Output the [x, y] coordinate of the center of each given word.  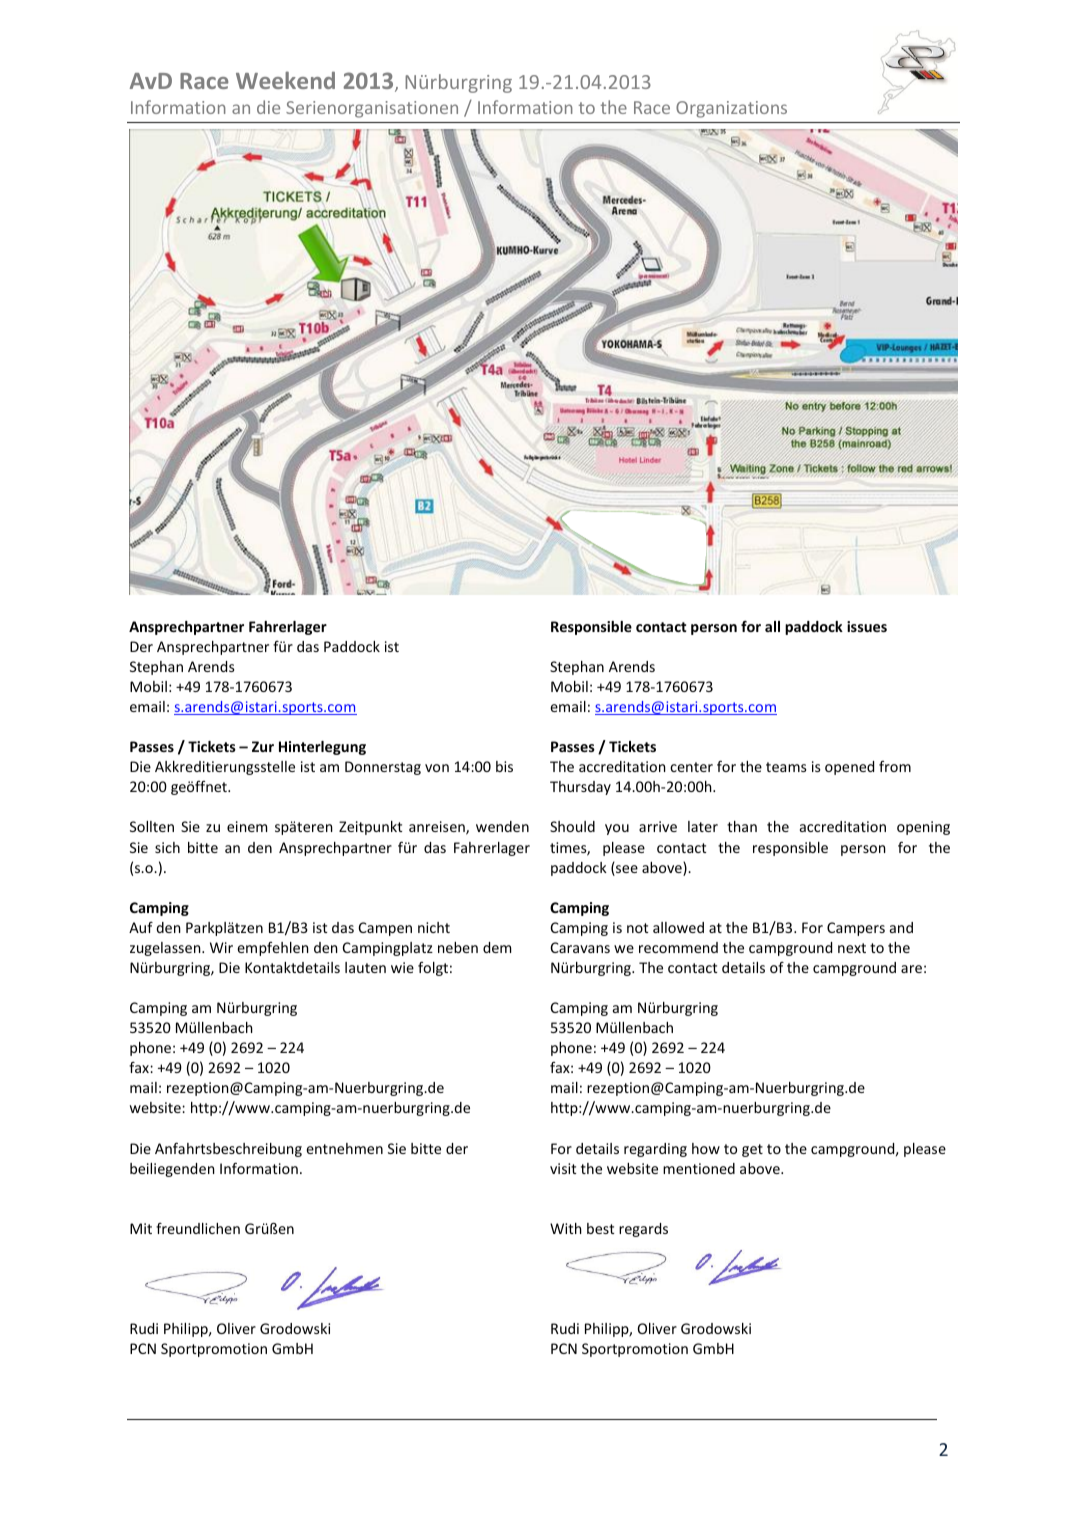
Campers [856, 929]
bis [504, 766]
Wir [221, 947]
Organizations [731, 109]
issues [867, 626]
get [752, 1150]
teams [786, 767]
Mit [141, 1228]
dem [497, 947]
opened [849, 768]
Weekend [285, 80]
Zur [263, 746]
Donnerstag [383, 768]
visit [563, 1168]
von [437, 768]
